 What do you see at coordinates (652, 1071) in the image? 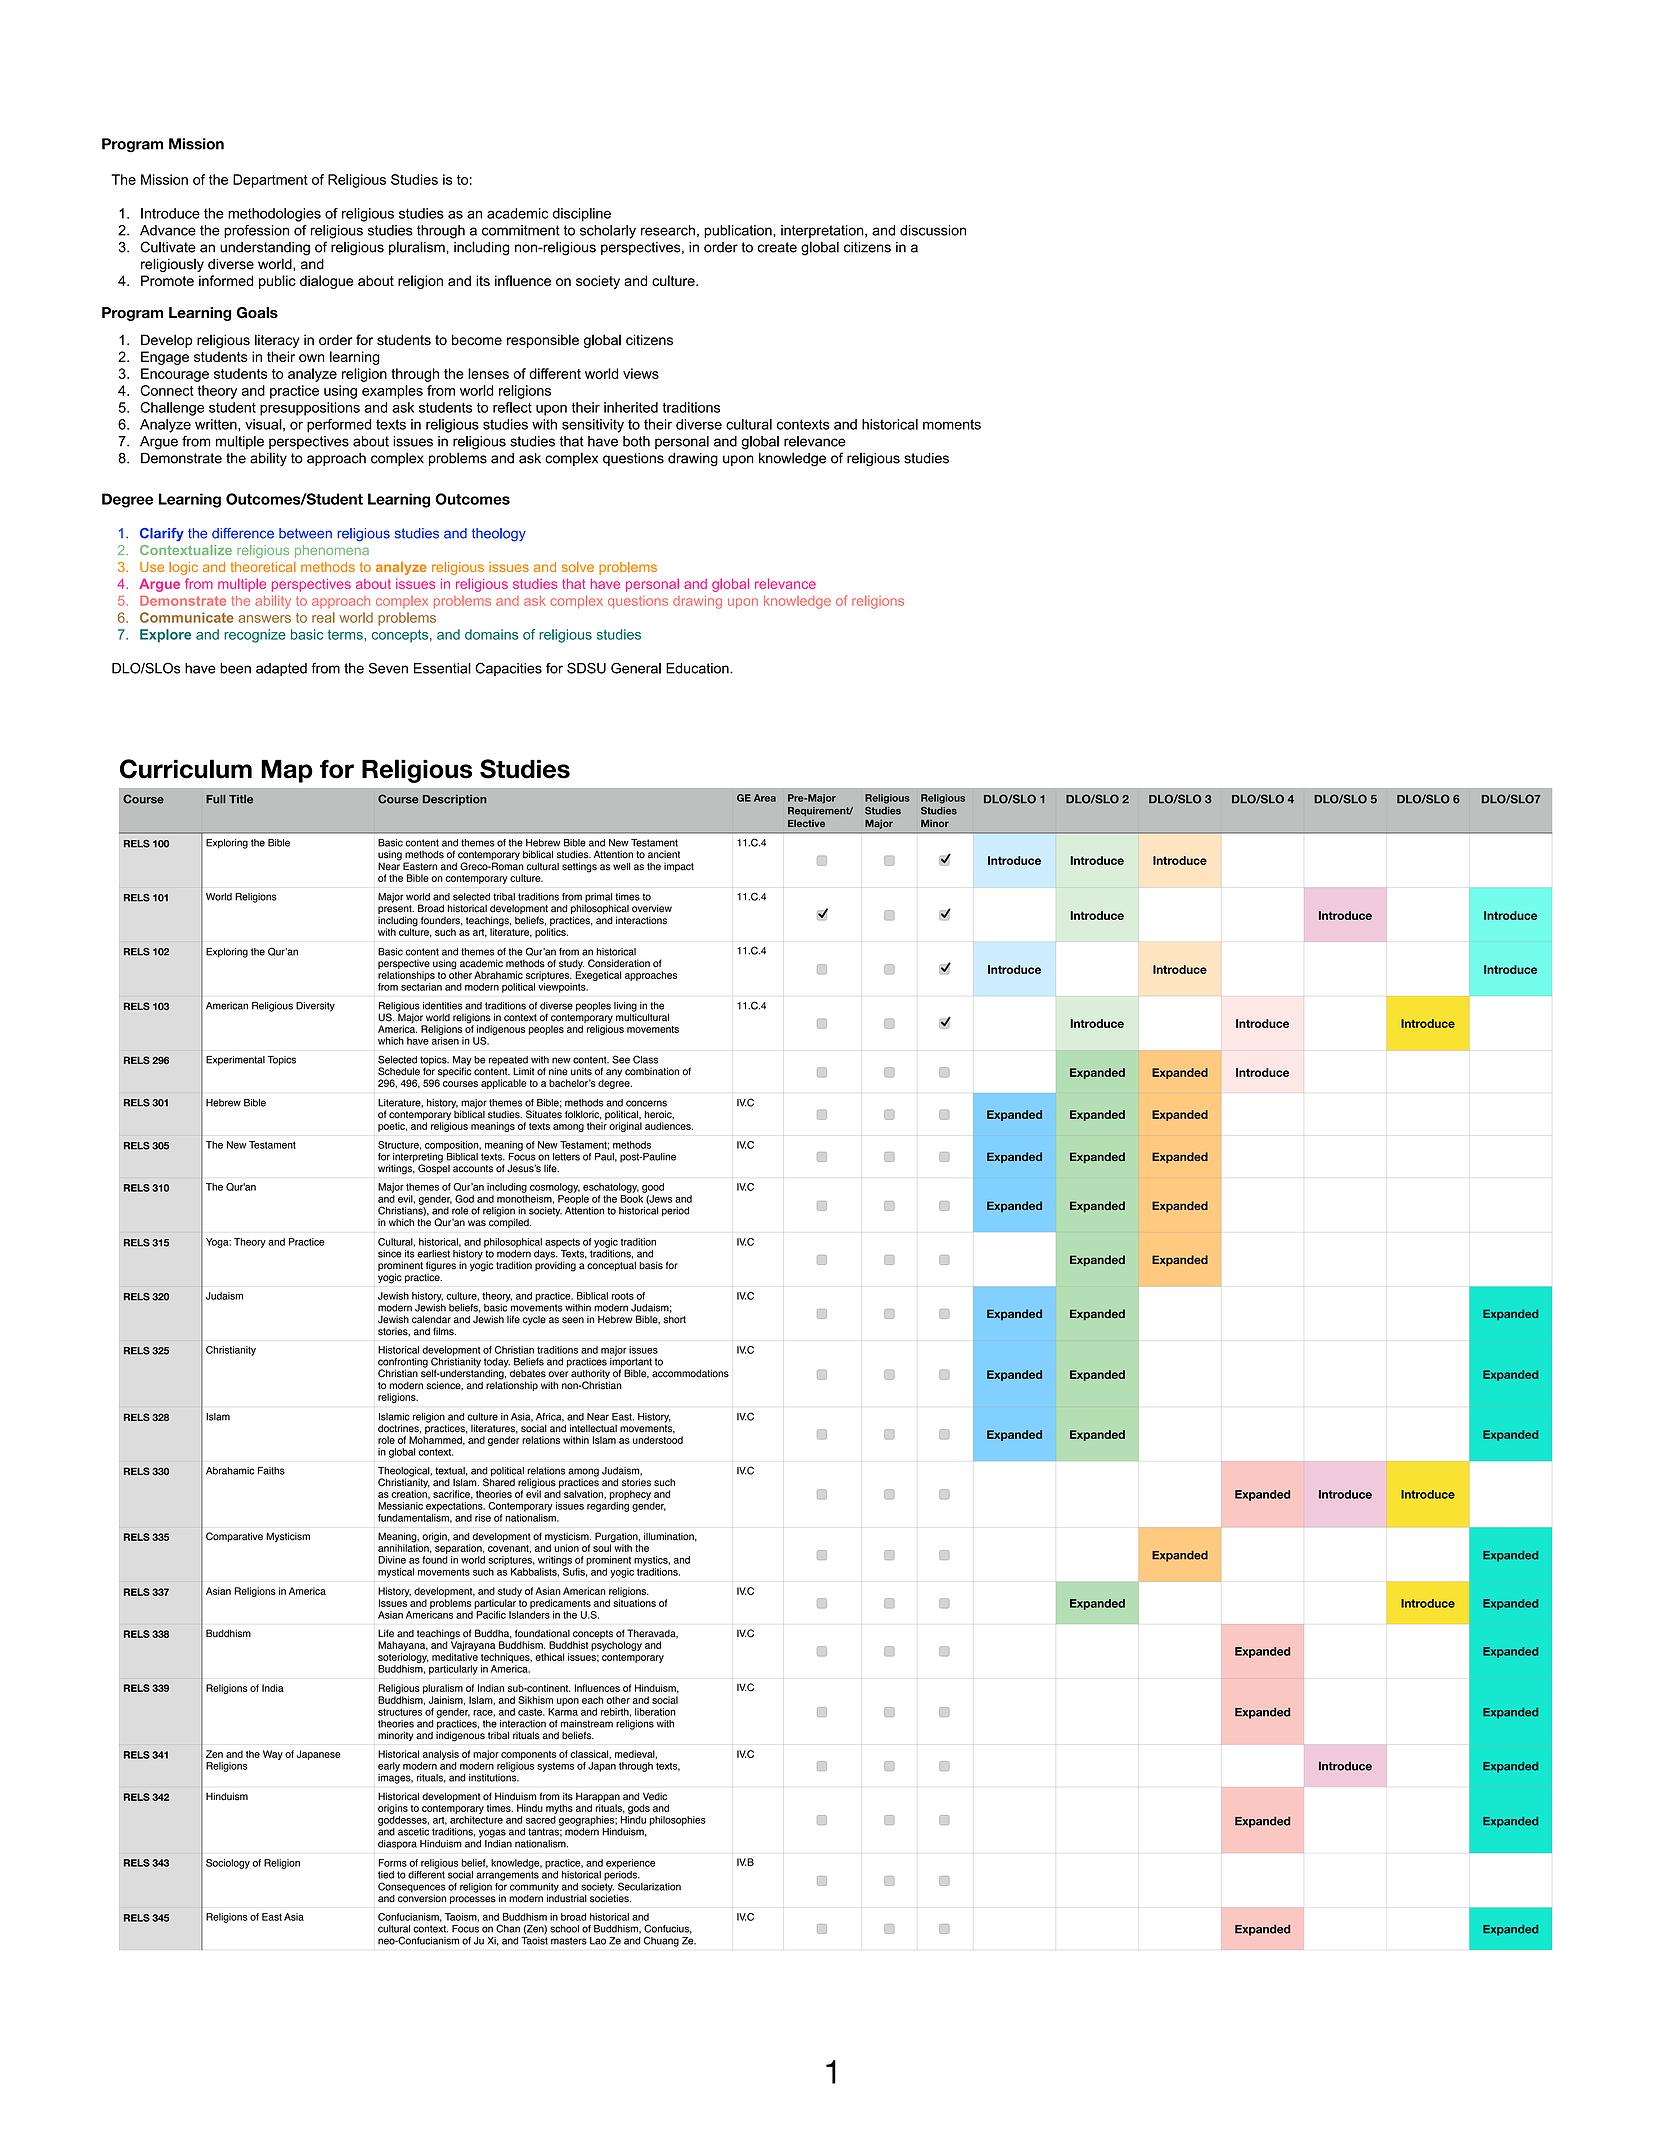
I see `combination` at bounding box center [652, 1071].
